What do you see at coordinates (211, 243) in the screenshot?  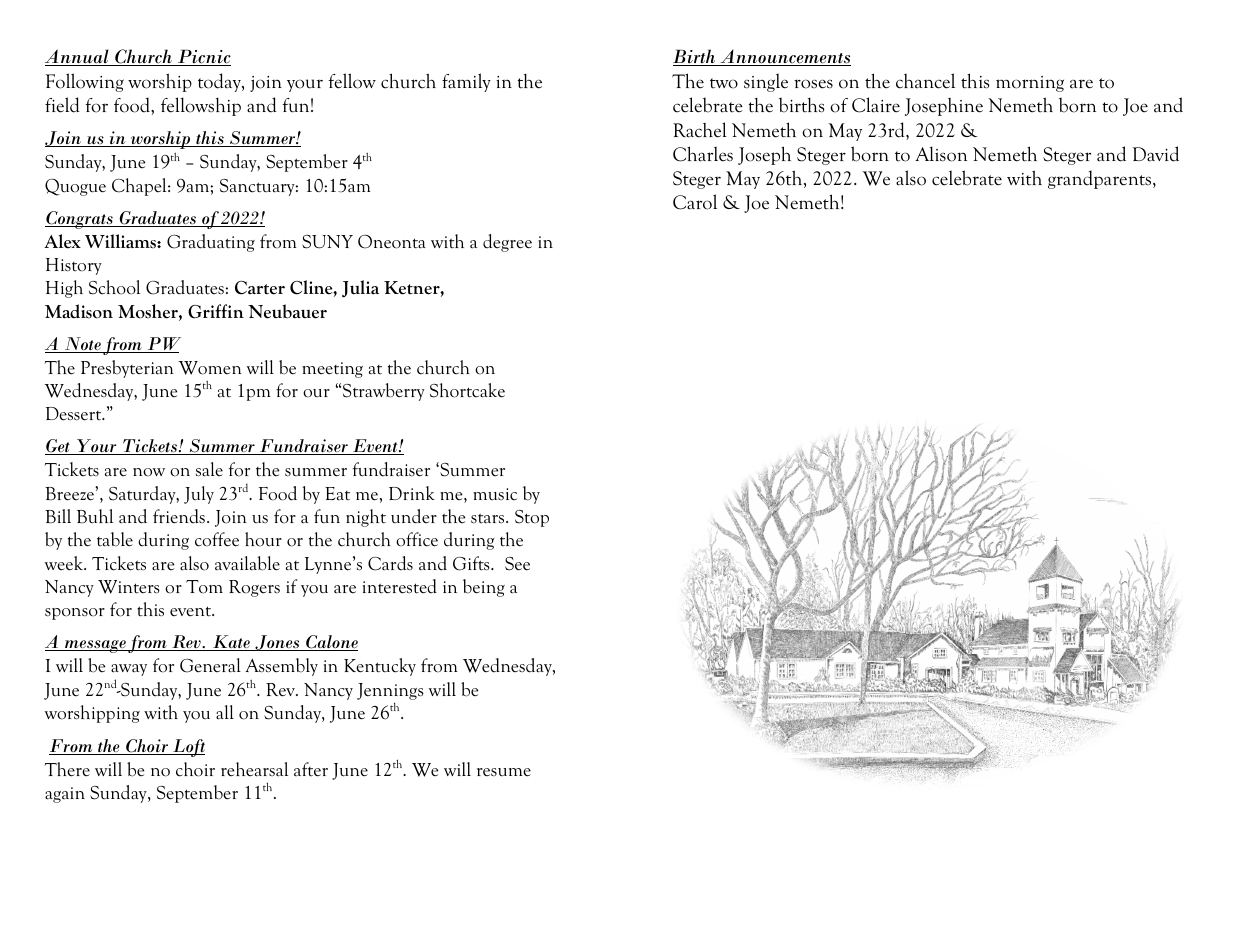 I see `Graduating` at bounding box center [211, 243].
